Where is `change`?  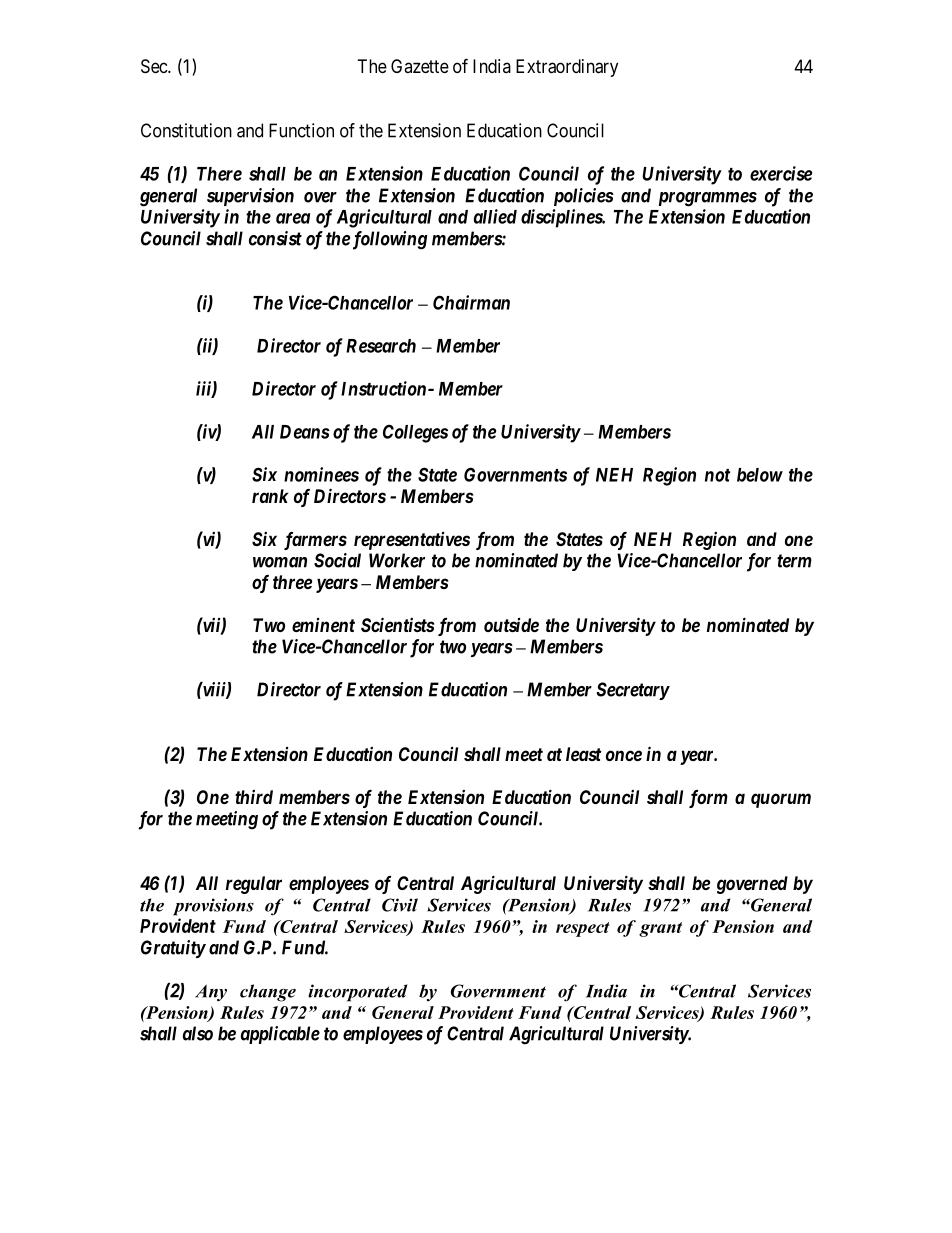 change is located at coordinates (268, 993).
